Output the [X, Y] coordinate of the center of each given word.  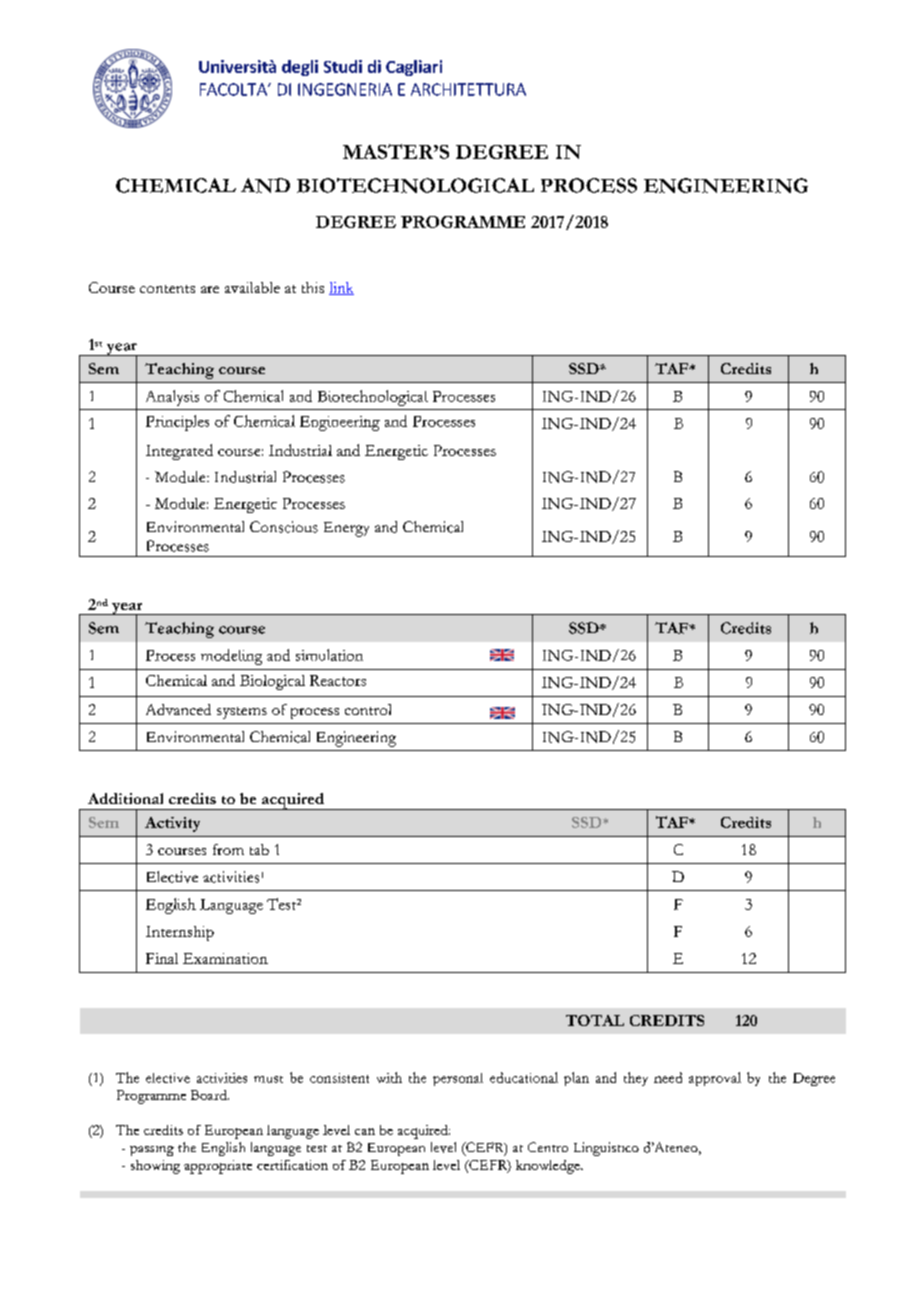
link [341, 288]
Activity [172, 824]
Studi [343, 66]
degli [300, 68]
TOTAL [595, 1020]
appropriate [218, 1167]
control [368, 709]
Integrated [179, 452]
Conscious [284, 527]
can [365, 1131]
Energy [346, 529]
